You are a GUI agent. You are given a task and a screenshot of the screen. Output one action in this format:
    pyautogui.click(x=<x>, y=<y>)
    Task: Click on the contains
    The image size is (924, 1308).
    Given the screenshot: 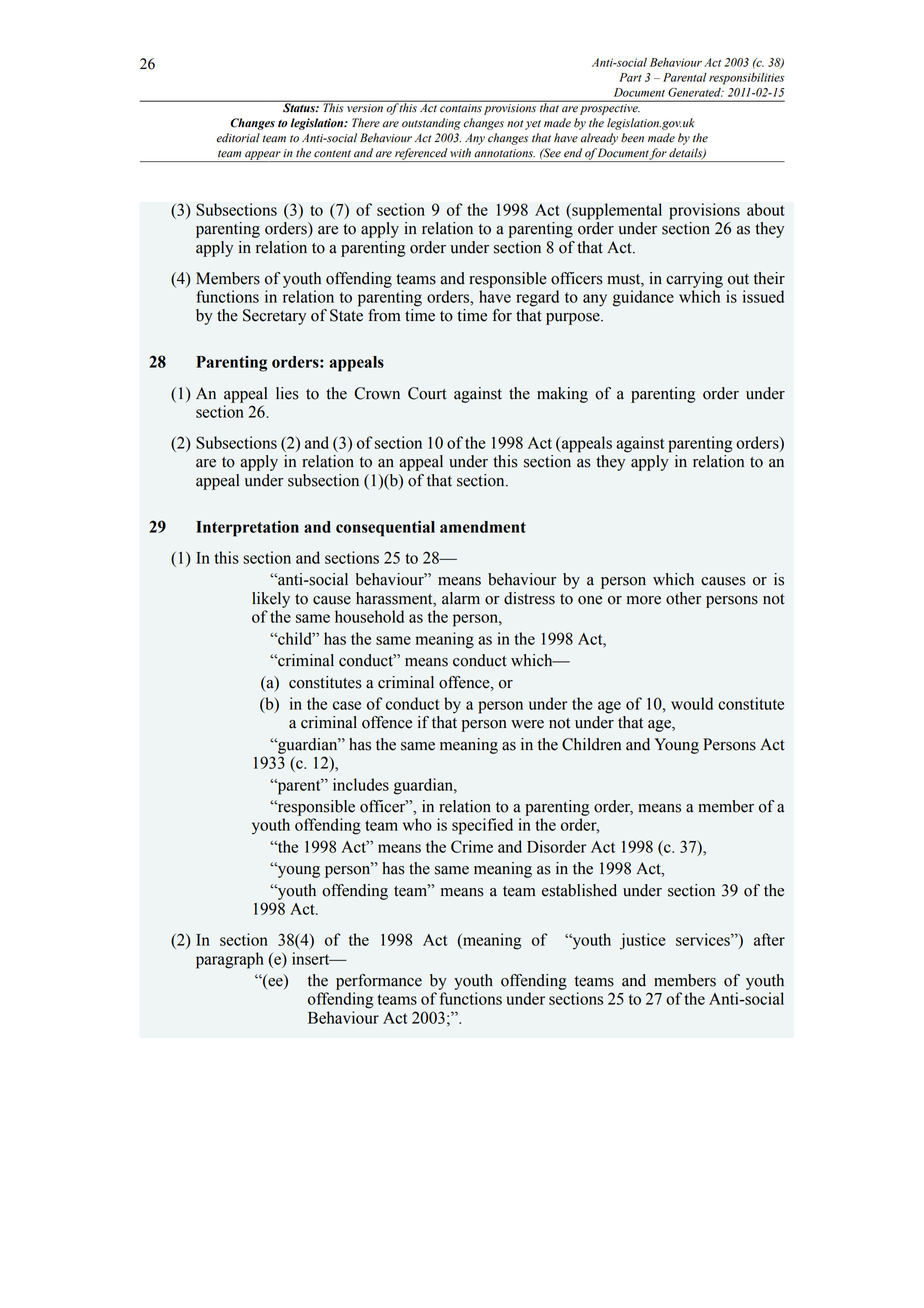 What is the action you would take?
    pyautogui.click(x=461, y=108)
